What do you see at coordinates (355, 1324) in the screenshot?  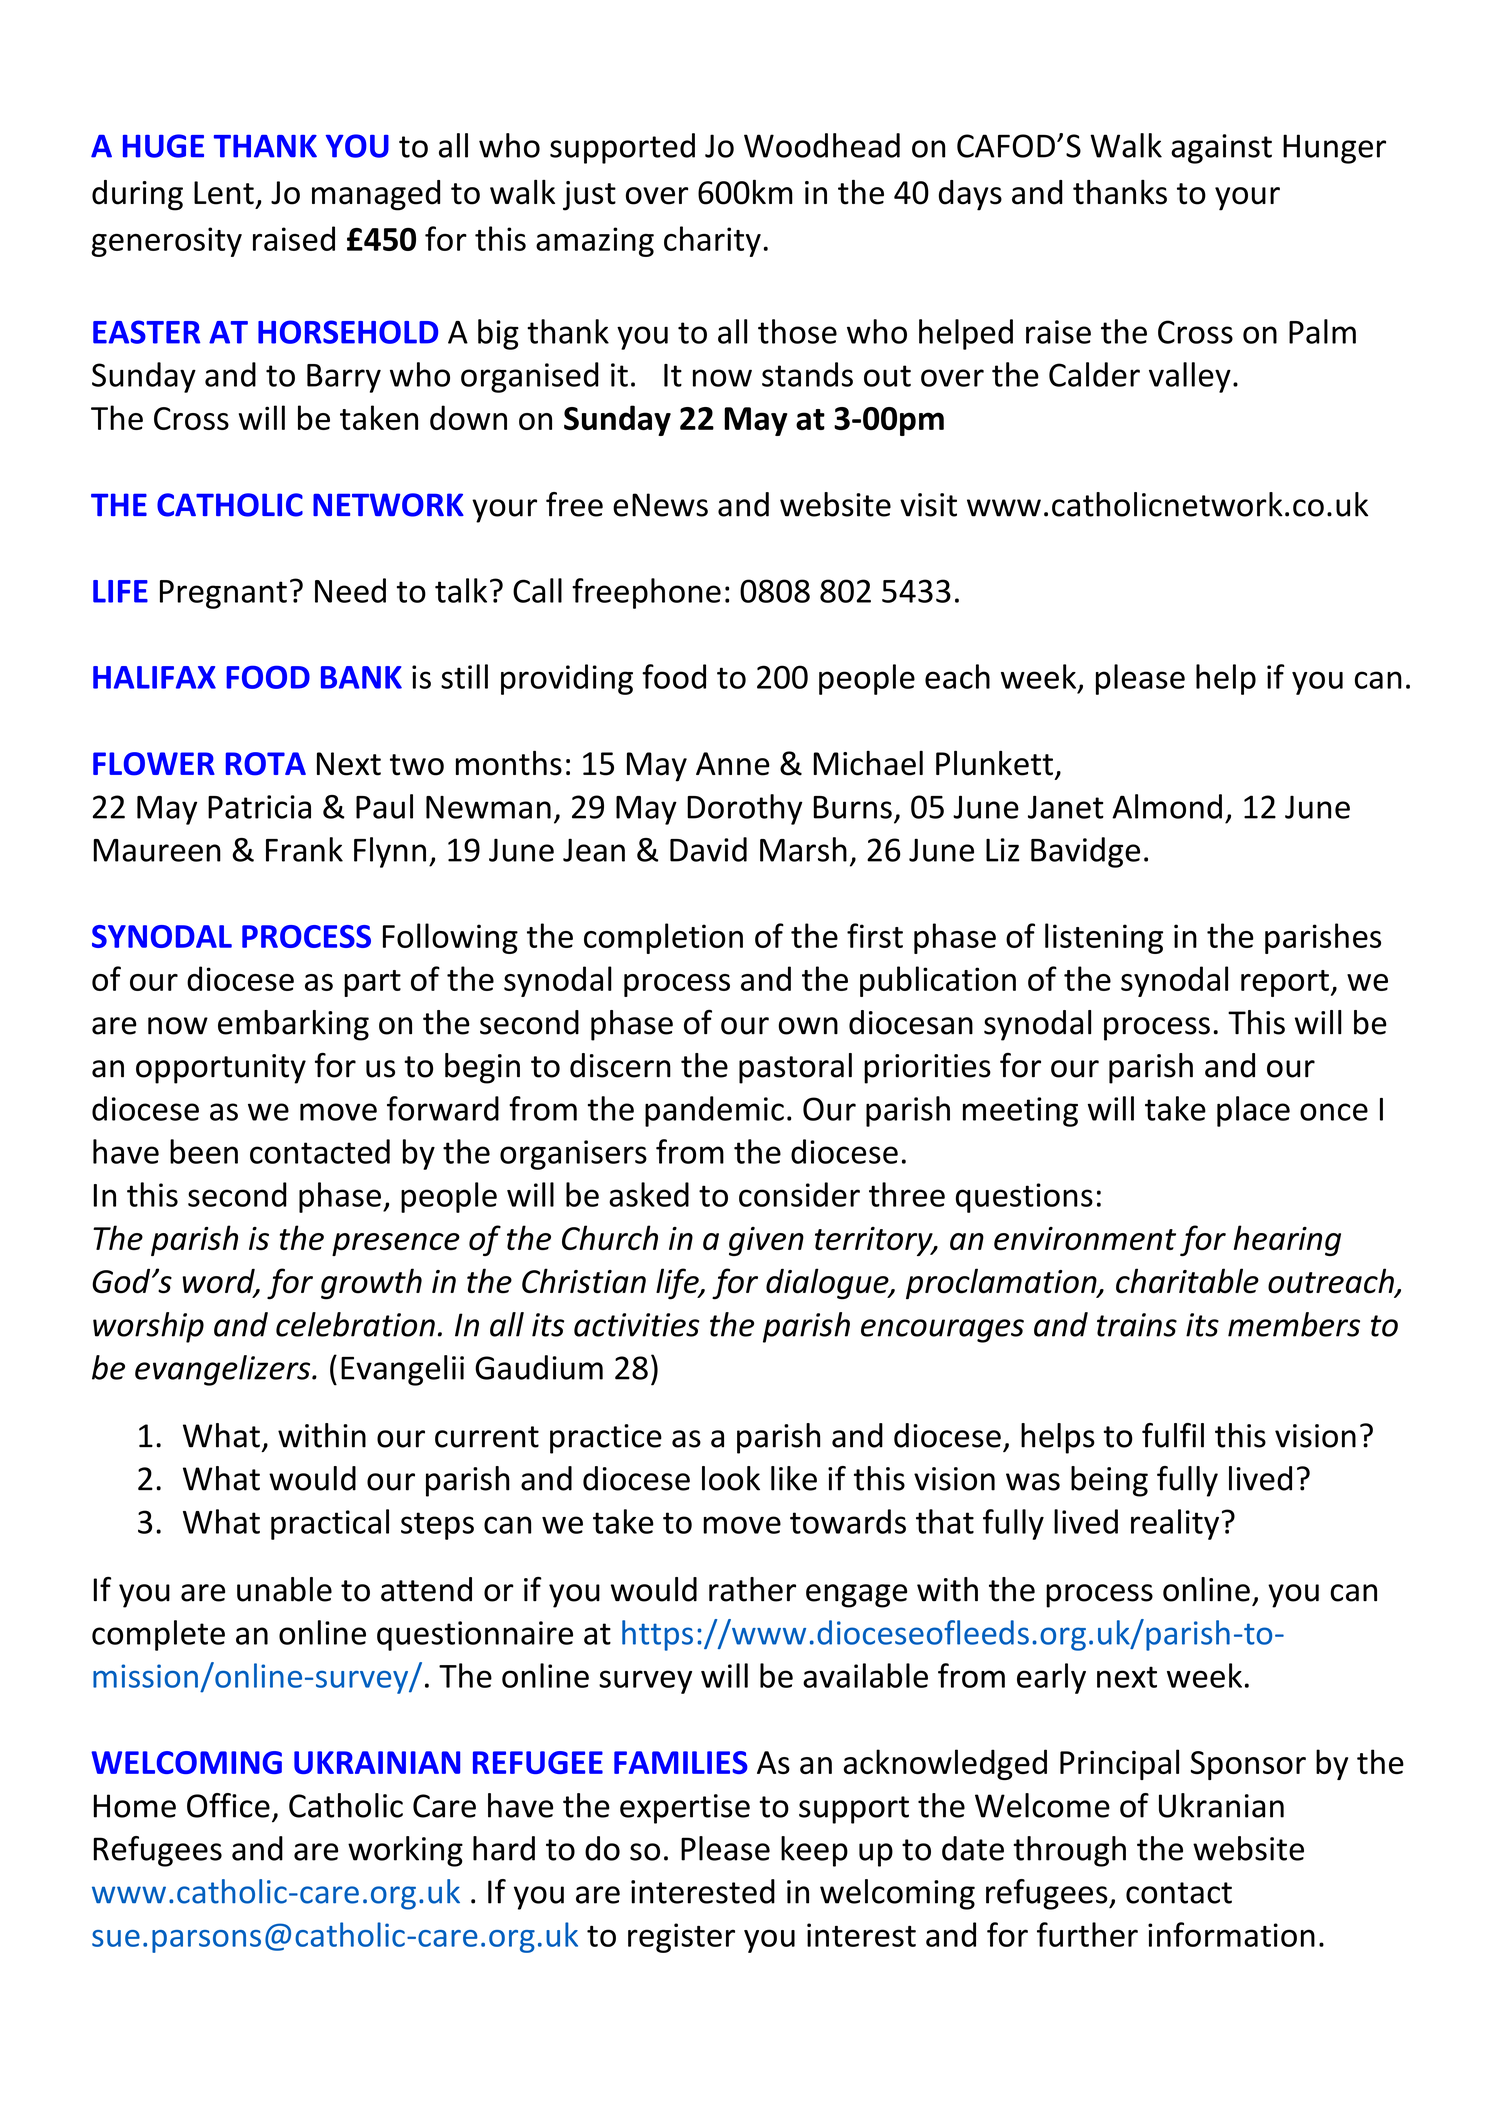 I see `celebration` at bounding box center [355, 1324].
